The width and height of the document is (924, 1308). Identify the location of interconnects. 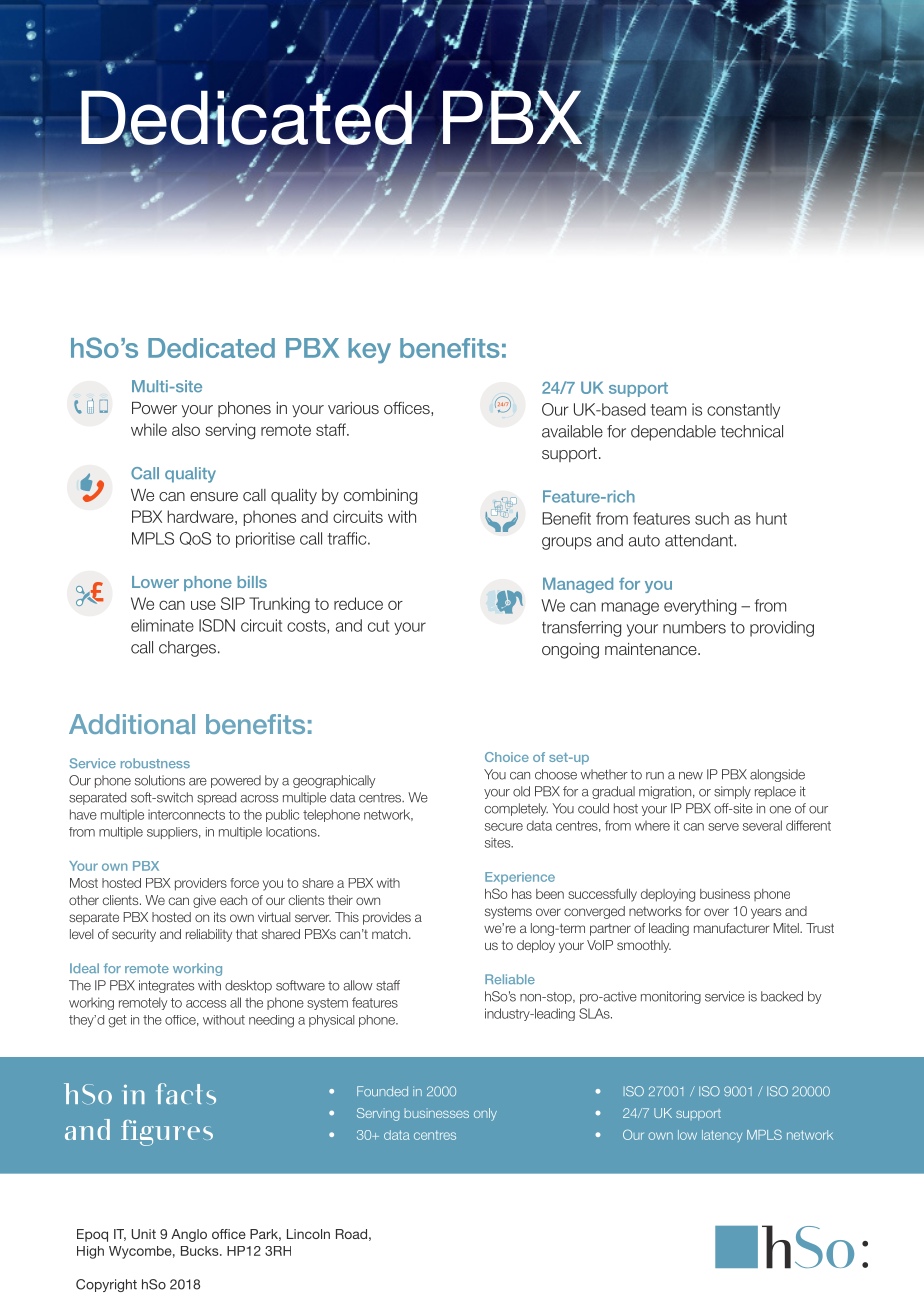
(186, 815).
